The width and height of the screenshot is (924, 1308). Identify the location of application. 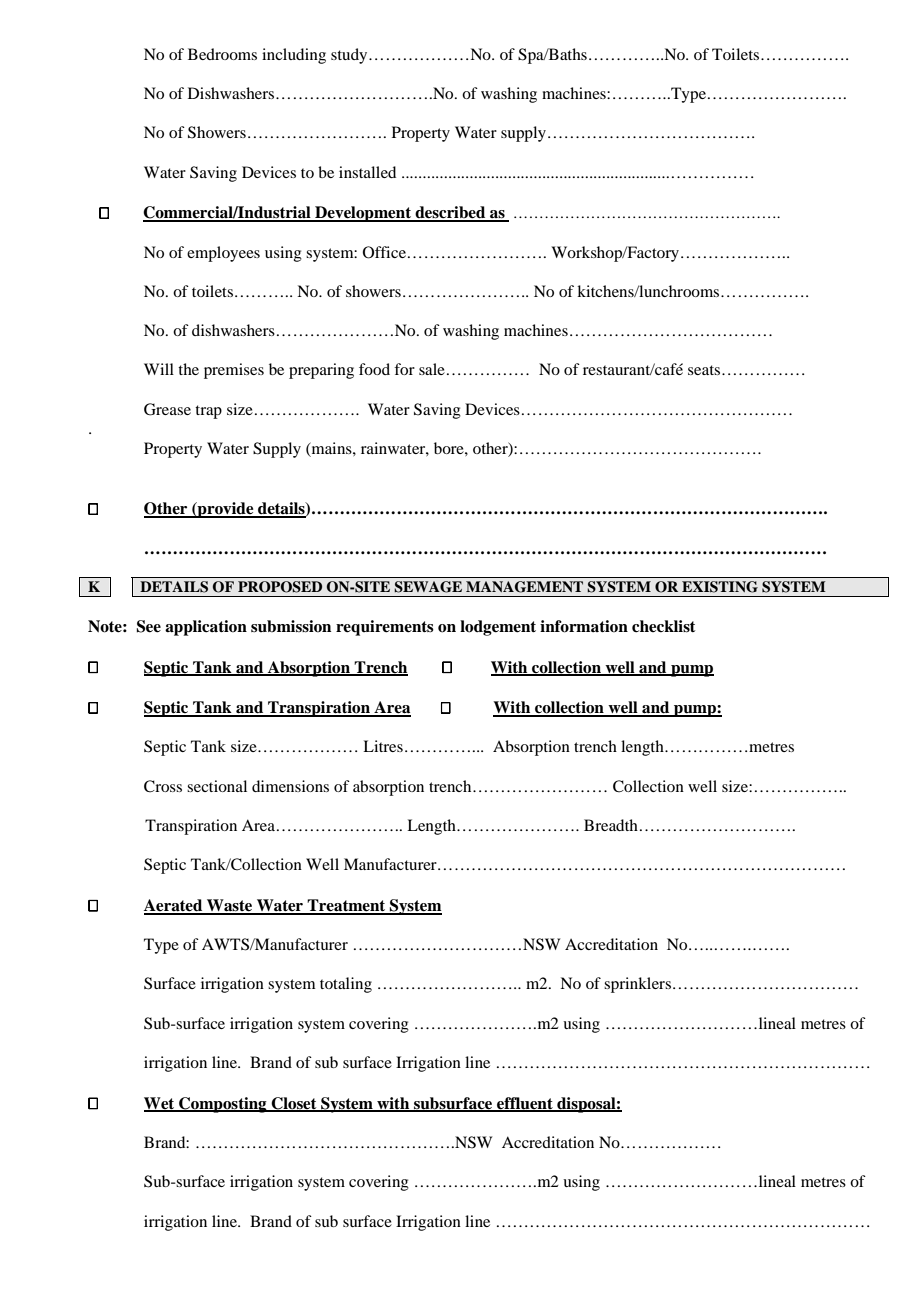
(206, 628).
